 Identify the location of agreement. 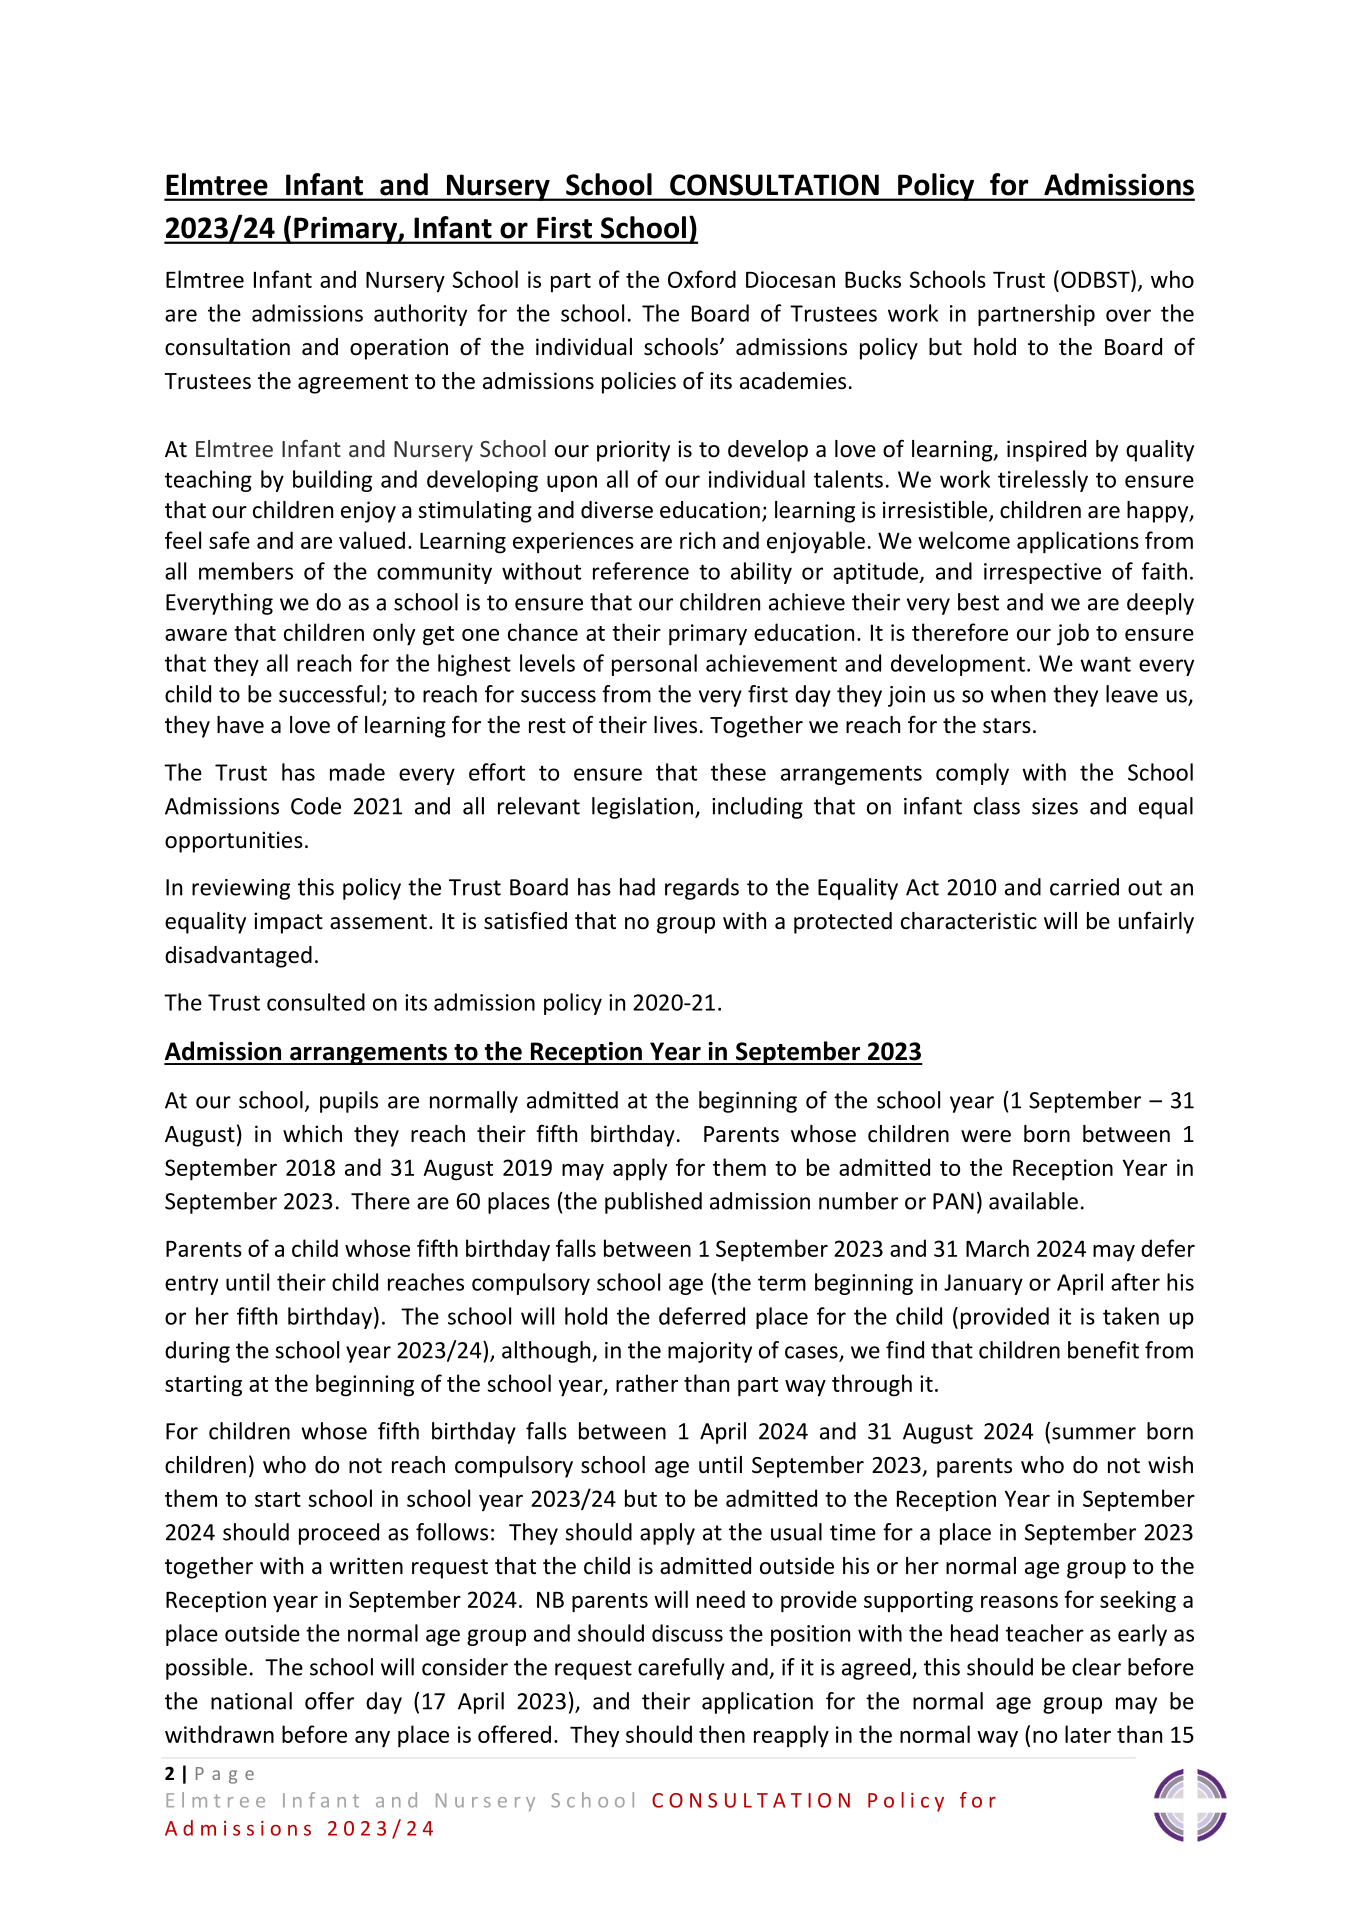
(353, 384).
